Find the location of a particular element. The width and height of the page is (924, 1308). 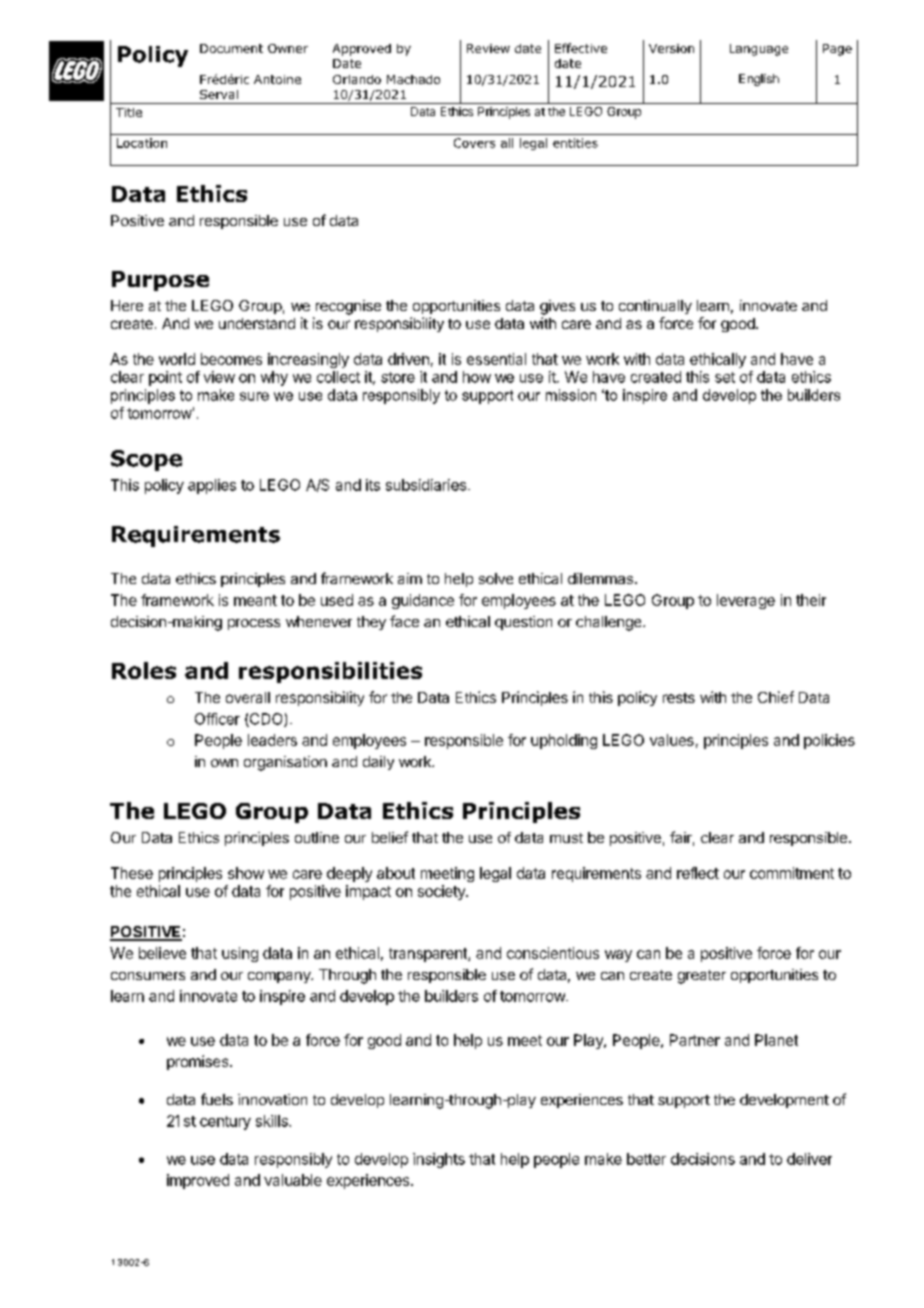

show is located at coordinates (246, 873).
